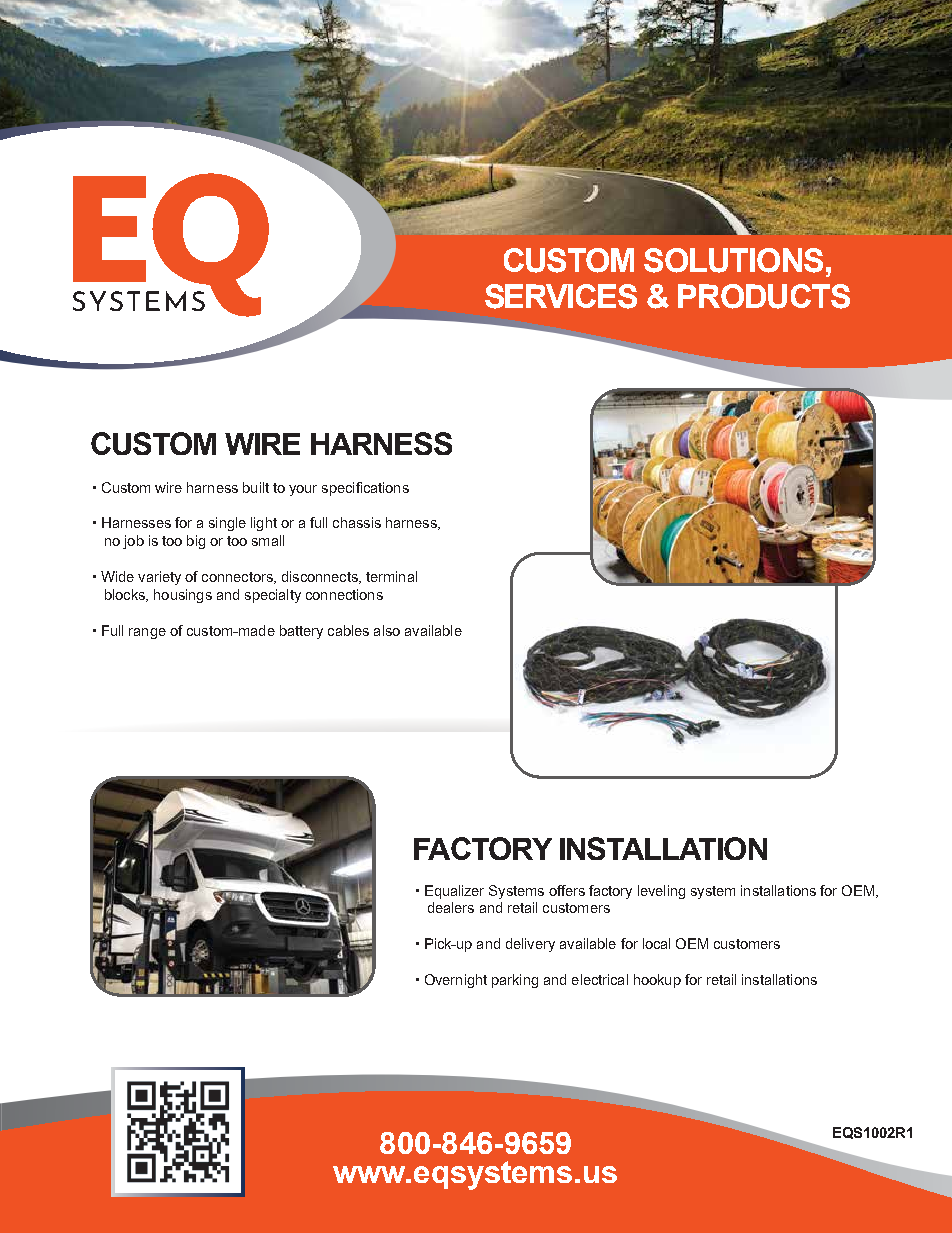 The width and height of the screenshot is (952, 1233). Describe the element at coordinates (256, 487) in the screenshot. I see `built` at that location.
